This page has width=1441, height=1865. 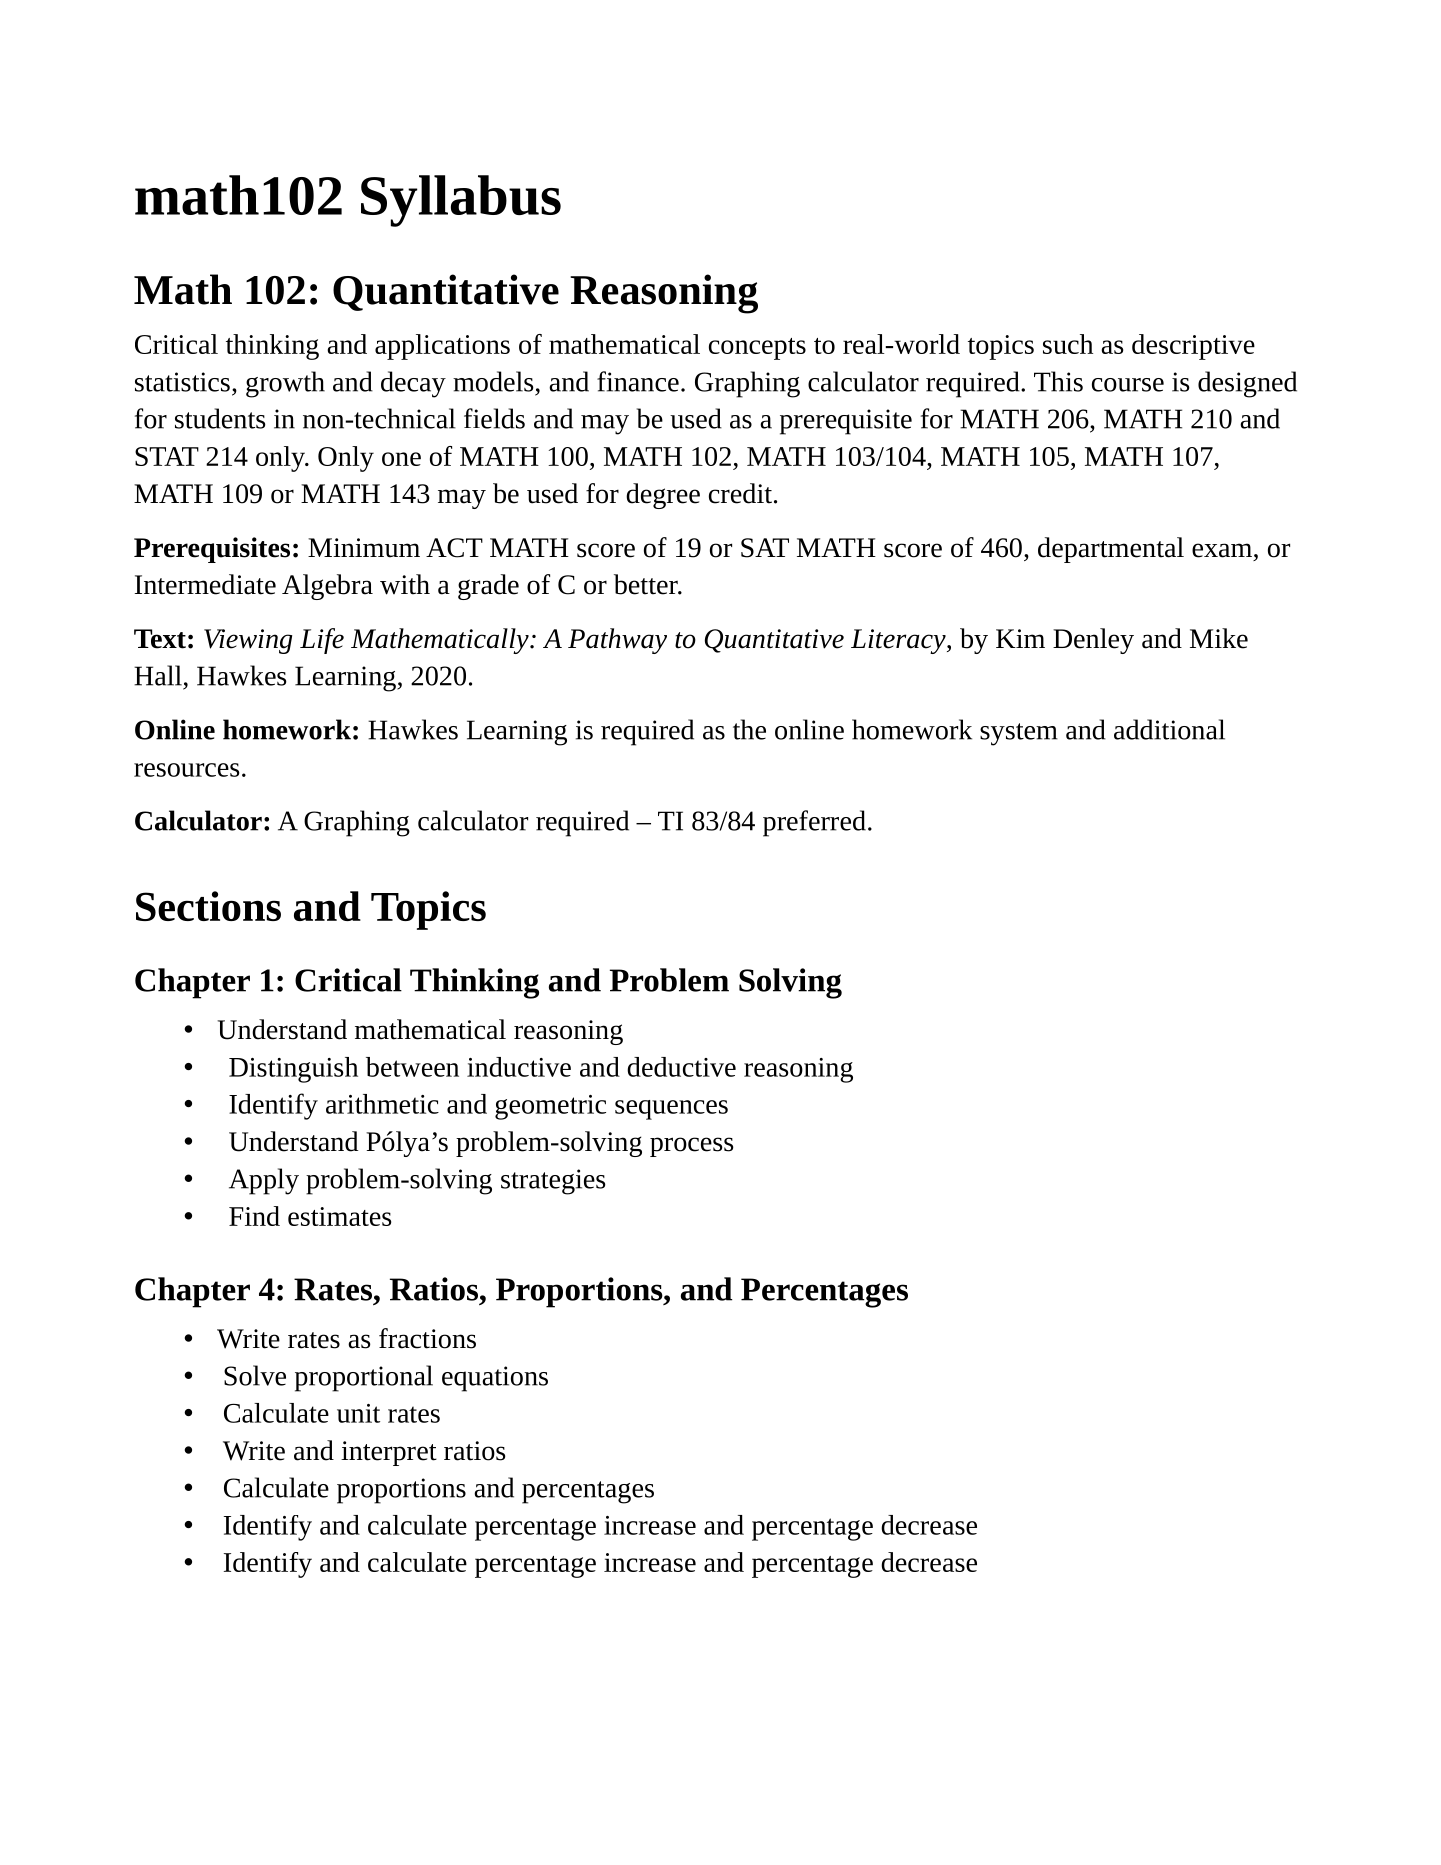 What do you see at coordinates (322, 641) in the page?
I see `Life` at bounding box center [322, 641].
